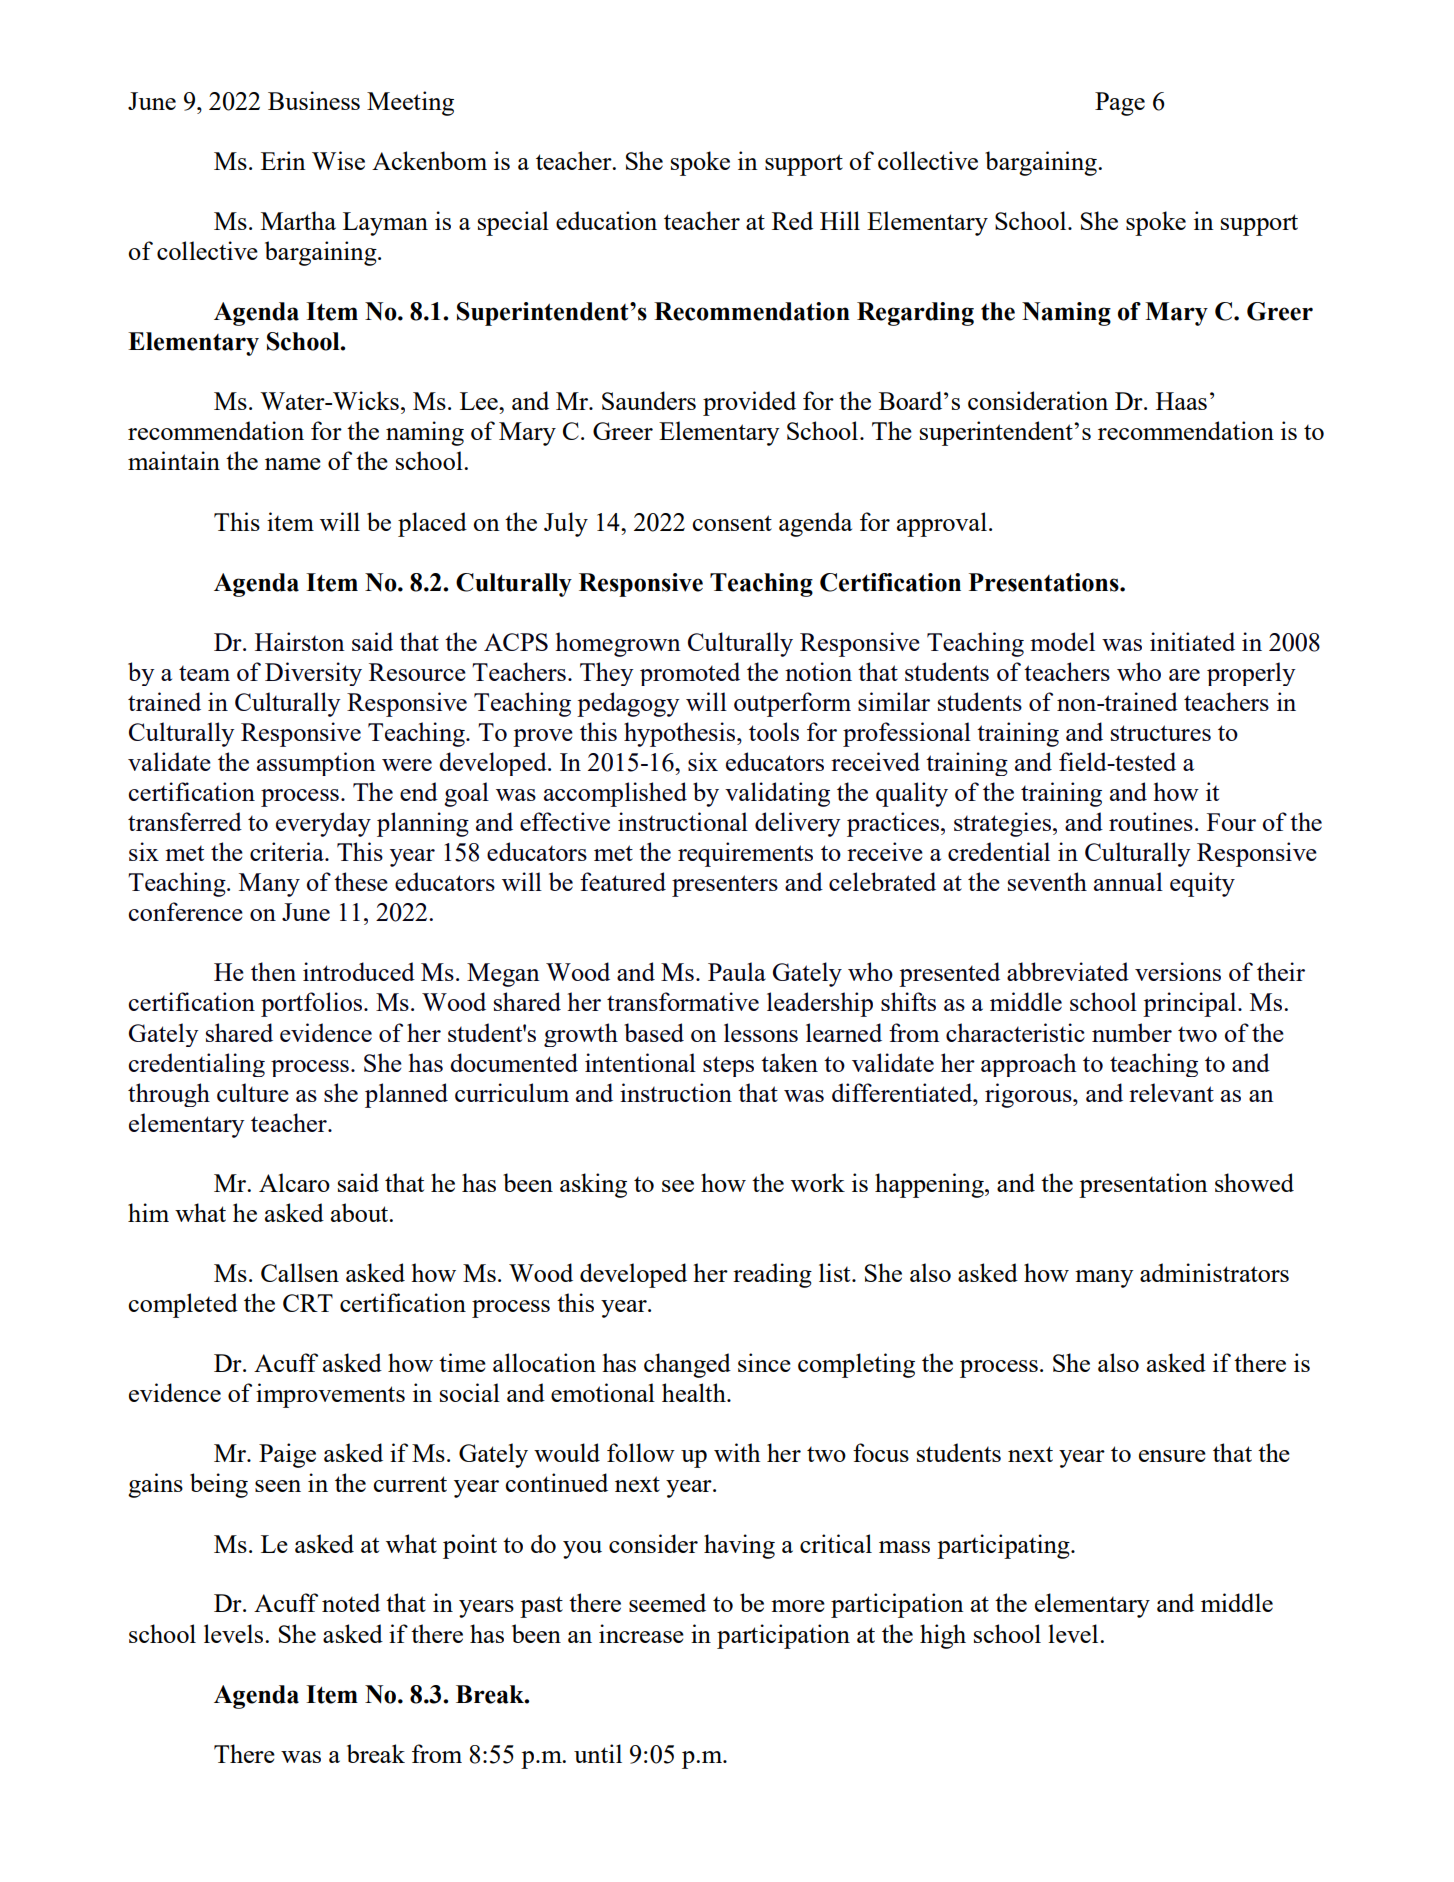 The height and width of the document is (1882, 1454). What do you see at coordinates (1120, 104) in the document?
I see `Page` at bounding box center [1120, 104].
